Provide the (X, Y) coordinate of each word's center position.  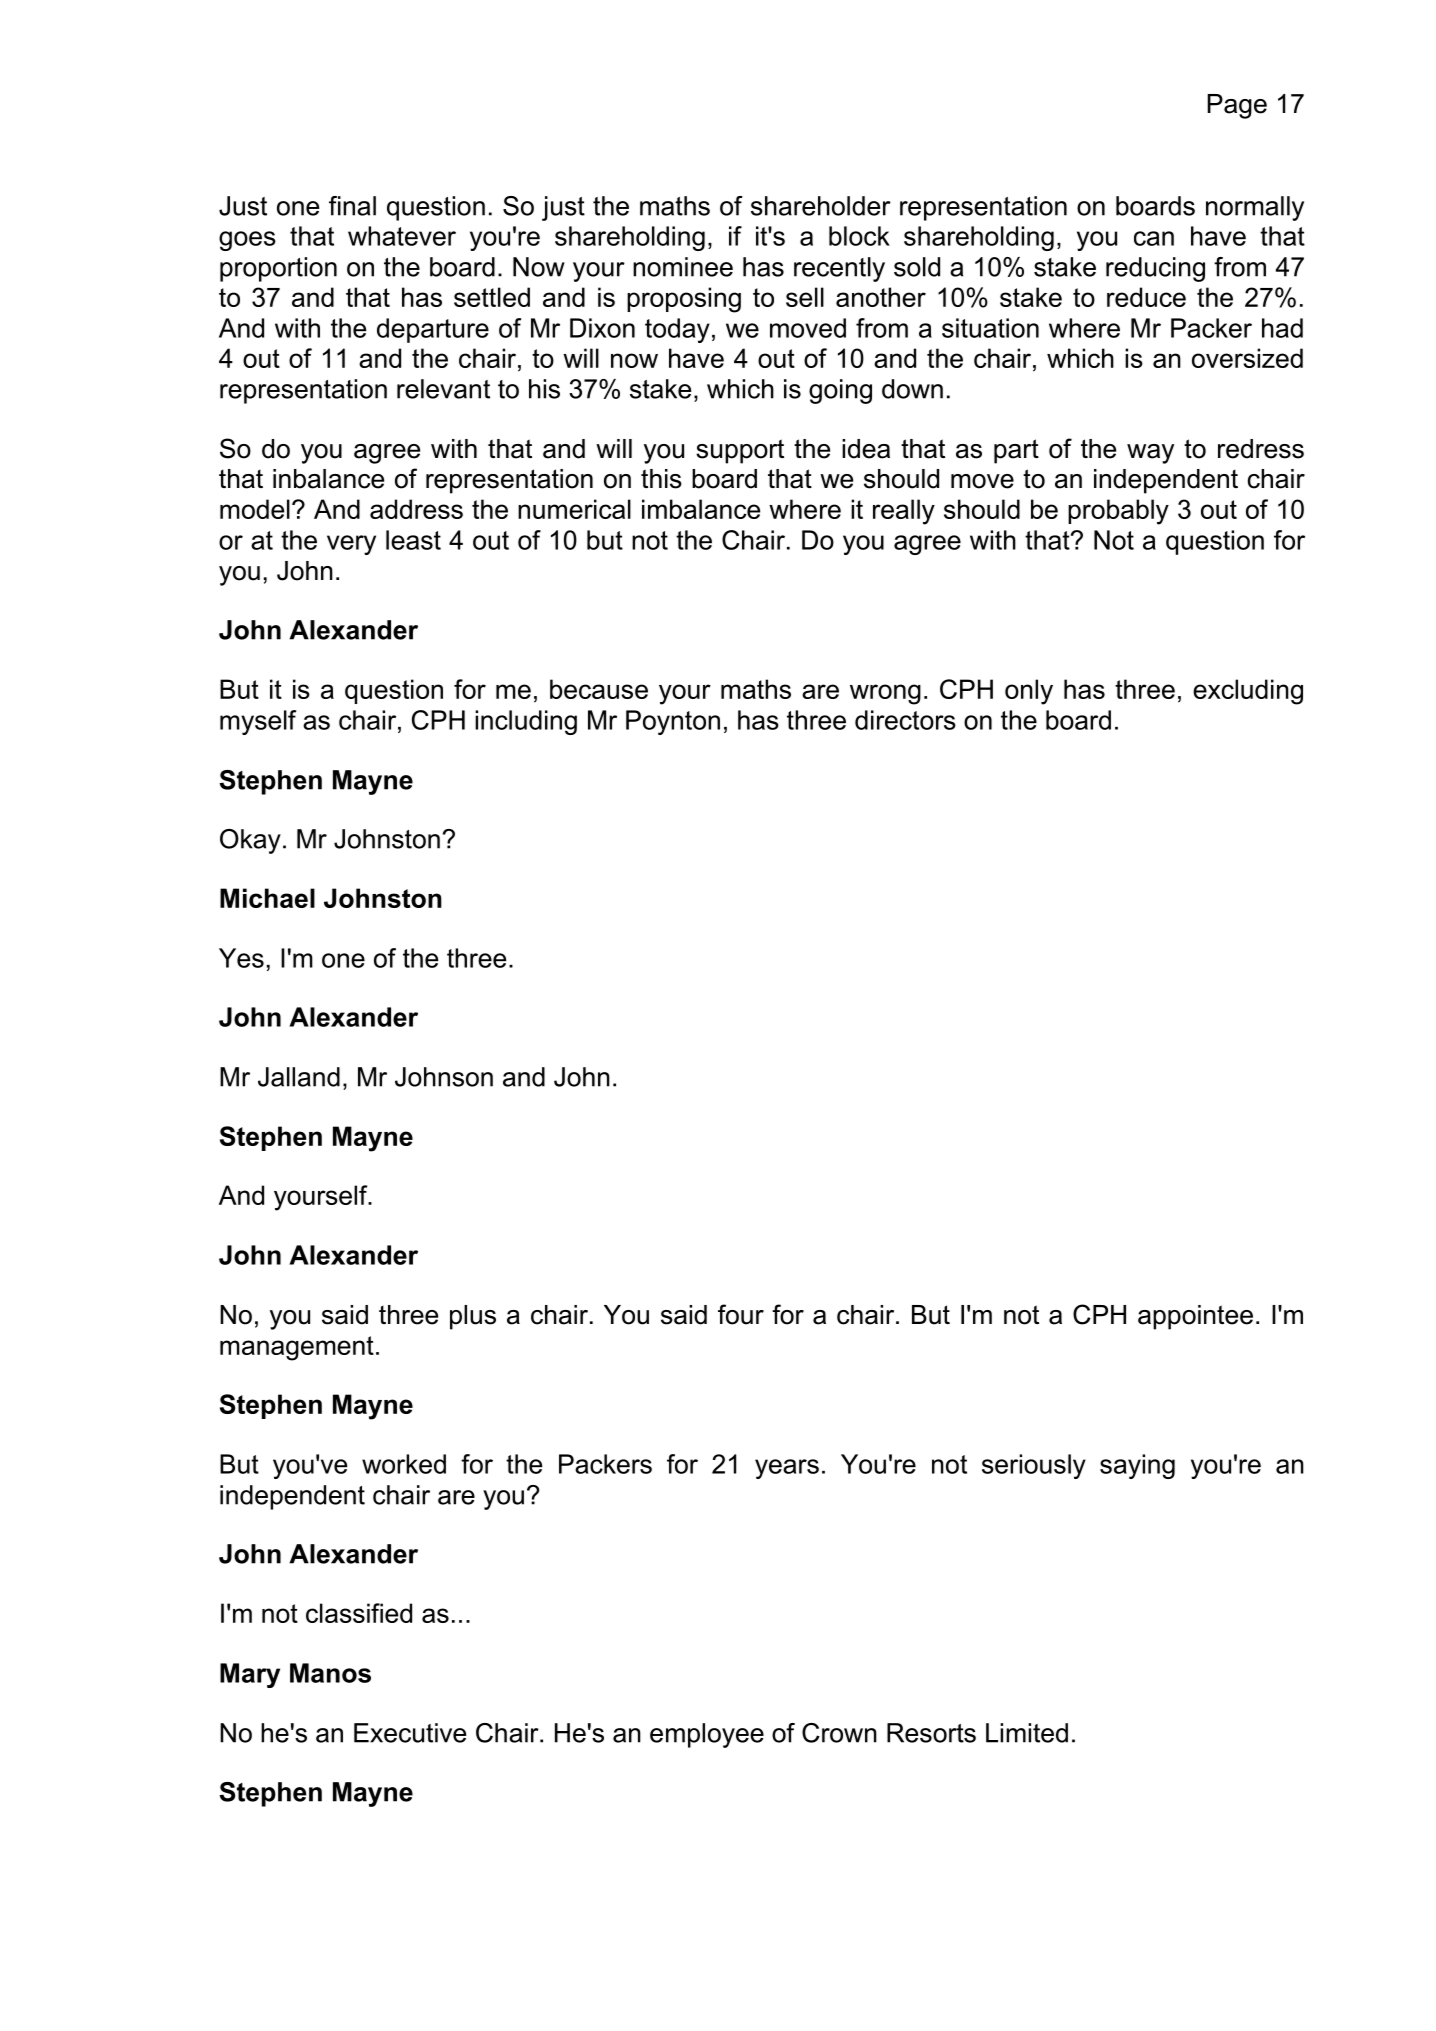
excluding (1248, 692)
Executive (410, 1733)
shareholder (821, 206)
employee (707, 1735)
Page (1237, 106)
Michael (267, 898)
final (352, 206)
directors (905, 720)
